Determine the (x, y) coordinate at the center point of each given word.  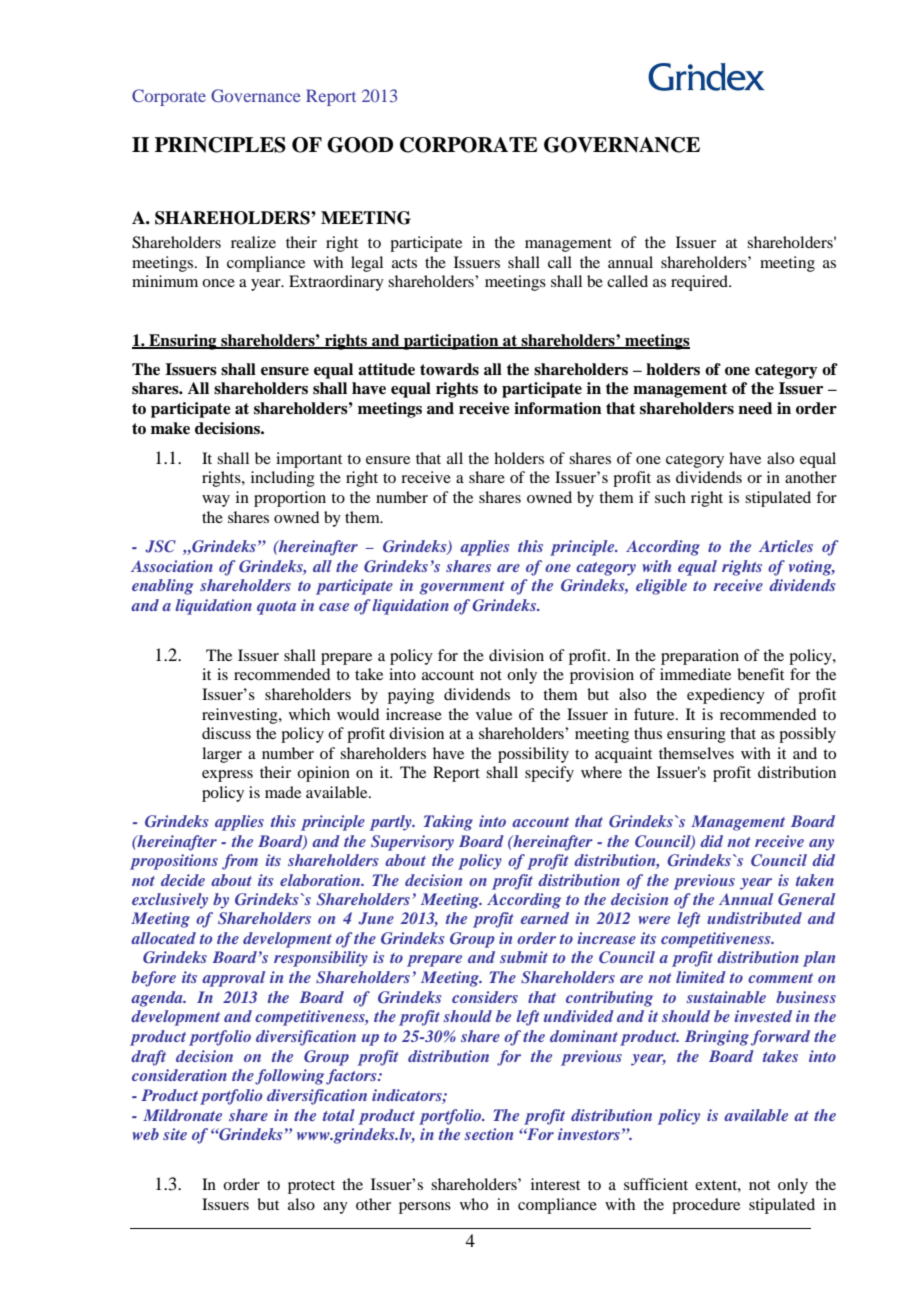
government (462, 588)
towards (449, 369)
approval (233, 979)
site (175, 1134)
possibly (807, 735)
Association (172, 566)
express (227, 776)
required (700, 283)
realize (253, 242)
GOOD (360, 145)
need (755, 408)
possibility (533, 755)
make (170, 428)
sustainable (726, 997)
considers (485, 997)
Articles (786, 546)
